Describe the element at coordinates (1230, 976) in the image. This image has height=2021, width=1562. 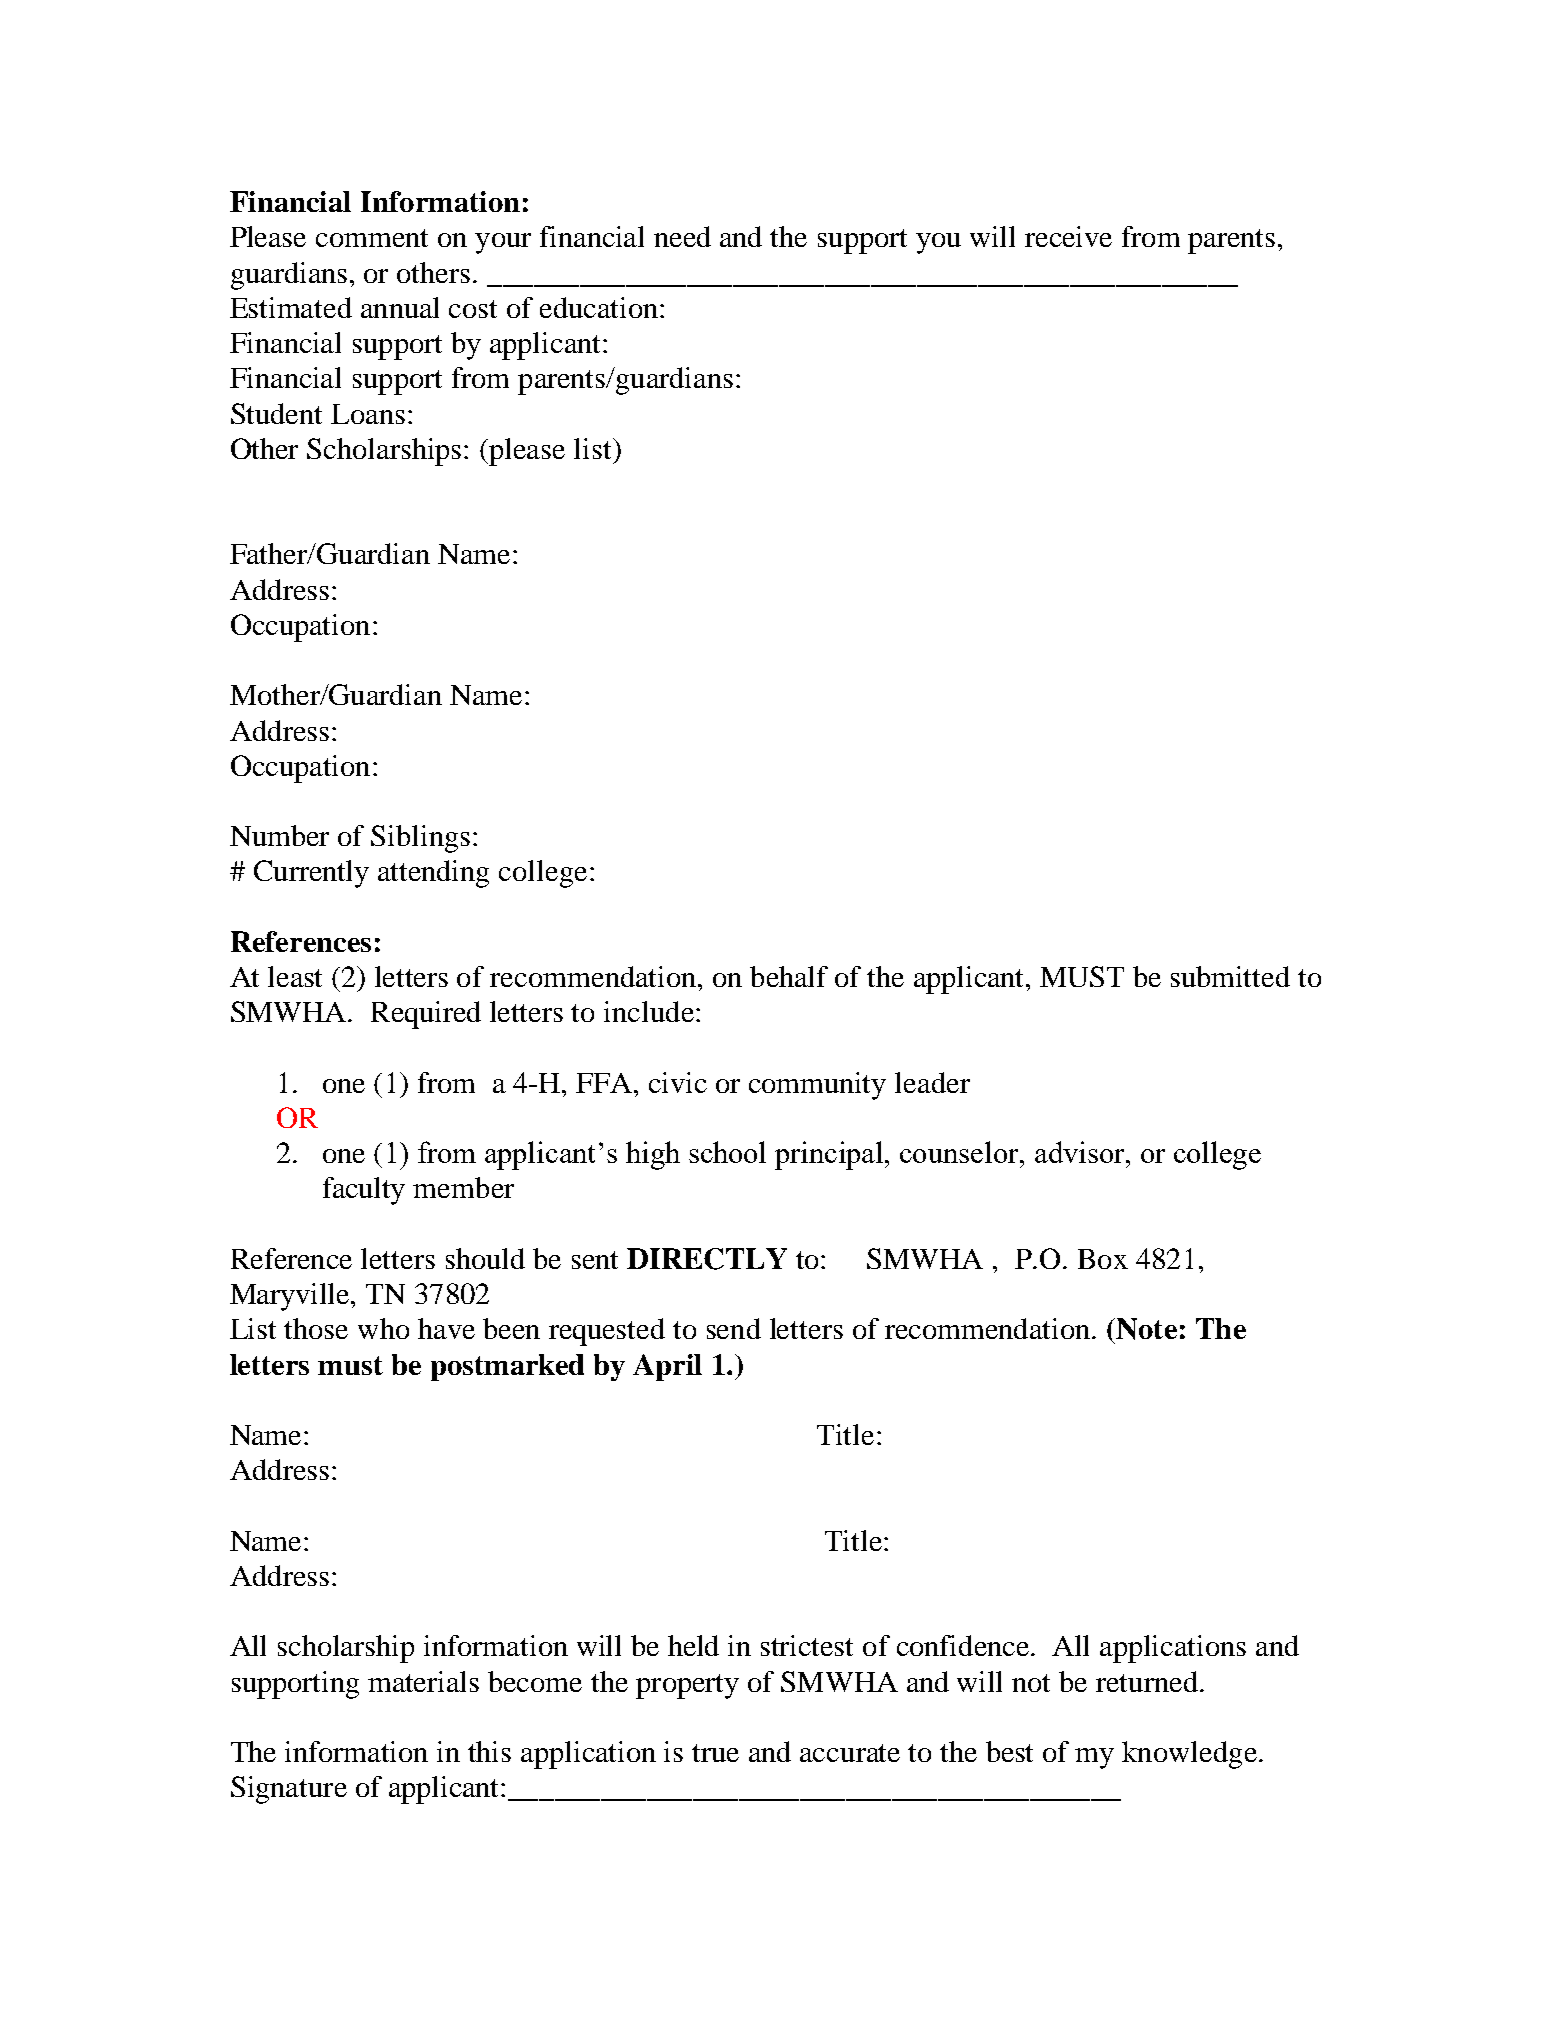
I see `submitted` at that location.
